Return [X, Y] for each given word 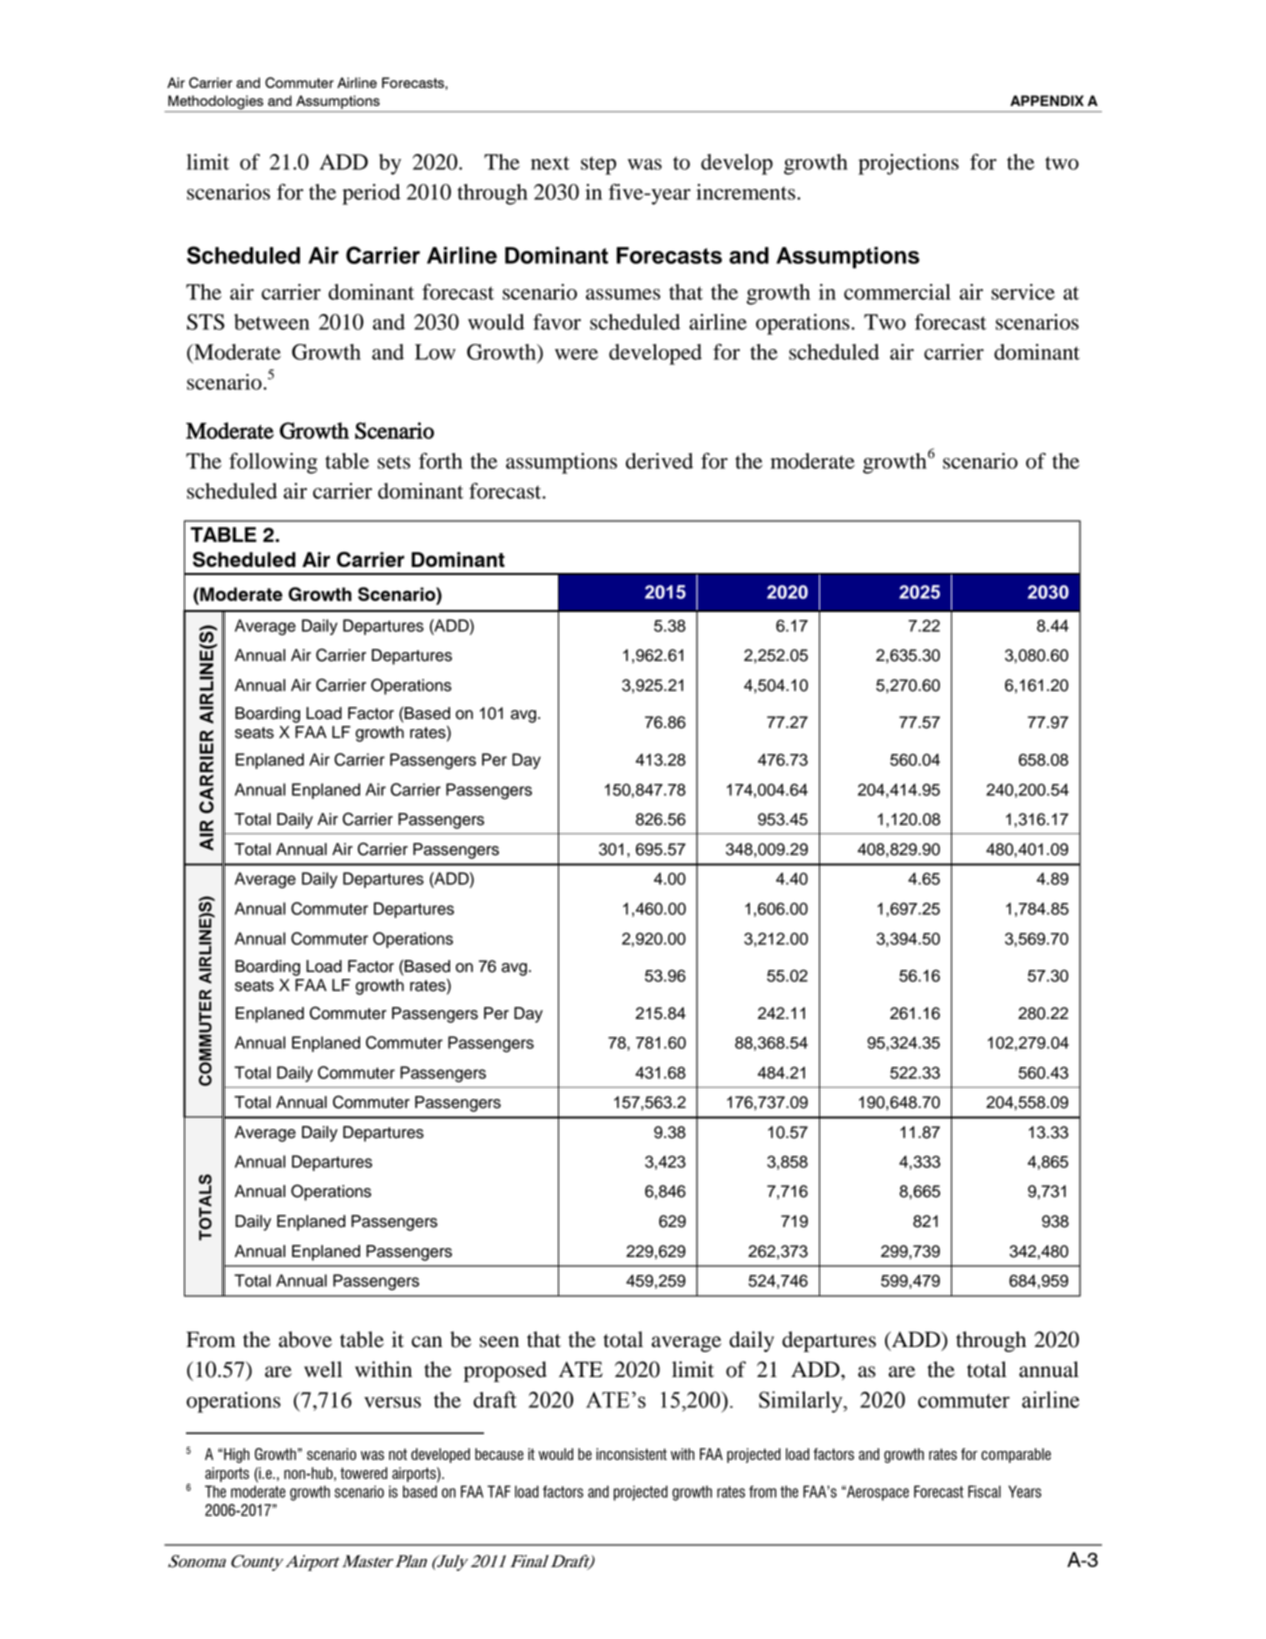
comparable [1016, 1455]
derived [659, 461]
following [273, 463]
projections [908, 164]
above [305, 1339]
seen [499, 1342]
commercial [897, 292]
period [371, 194]
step [598, 166]
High [236, 1455]
